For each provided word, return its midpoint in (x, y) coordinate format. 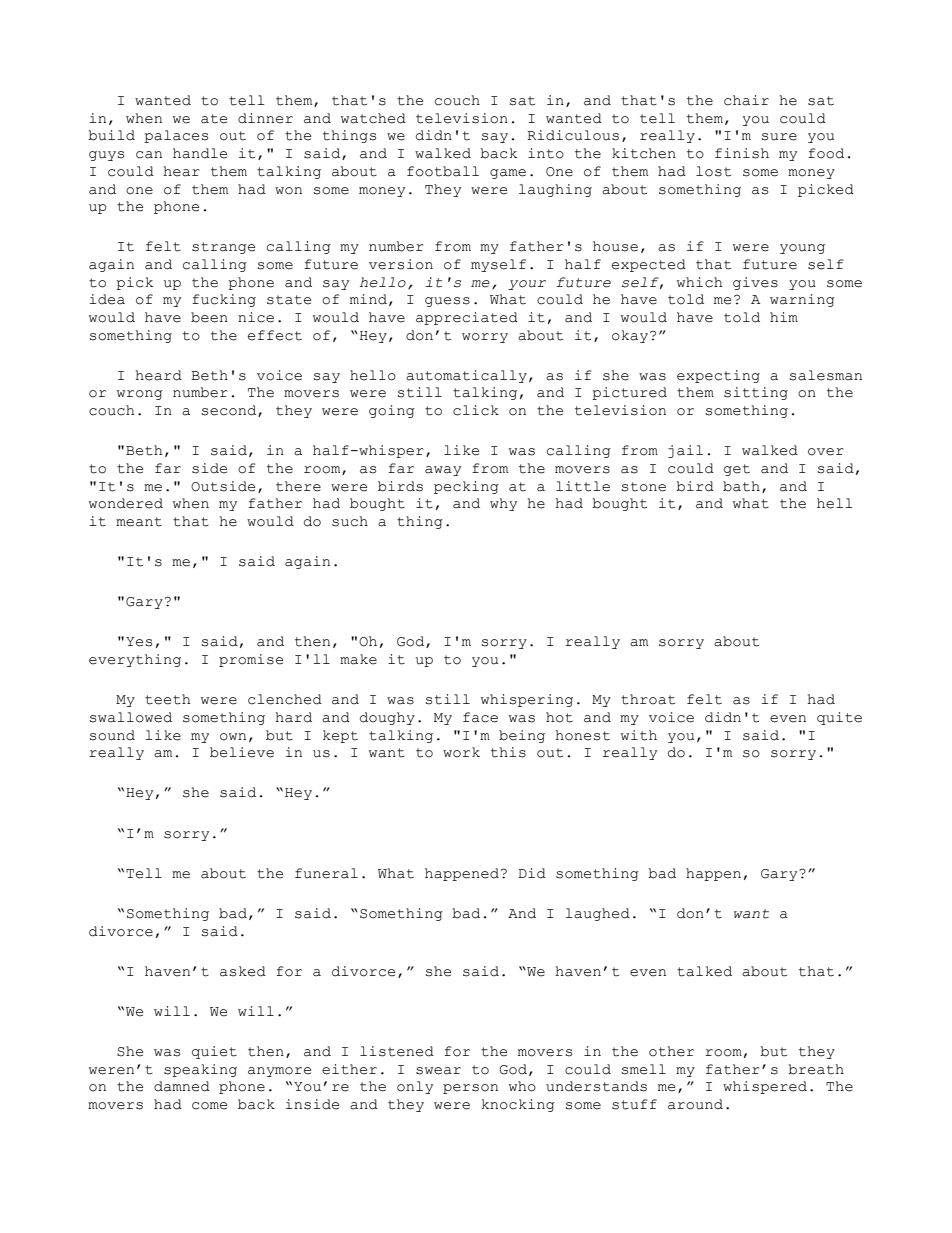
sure (779, 137)
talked (704, 971)
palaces (176, 136)
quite (839, 718)
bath (741, 486)
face (480, 717)
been (209, 317)
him (784, 317)
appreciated (467, 318)
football (443, 171)
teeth (168, 699)
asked (243, 971)
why (503, 504)
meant (139, 522)
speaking (200, 1070)
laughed (597, 914)
